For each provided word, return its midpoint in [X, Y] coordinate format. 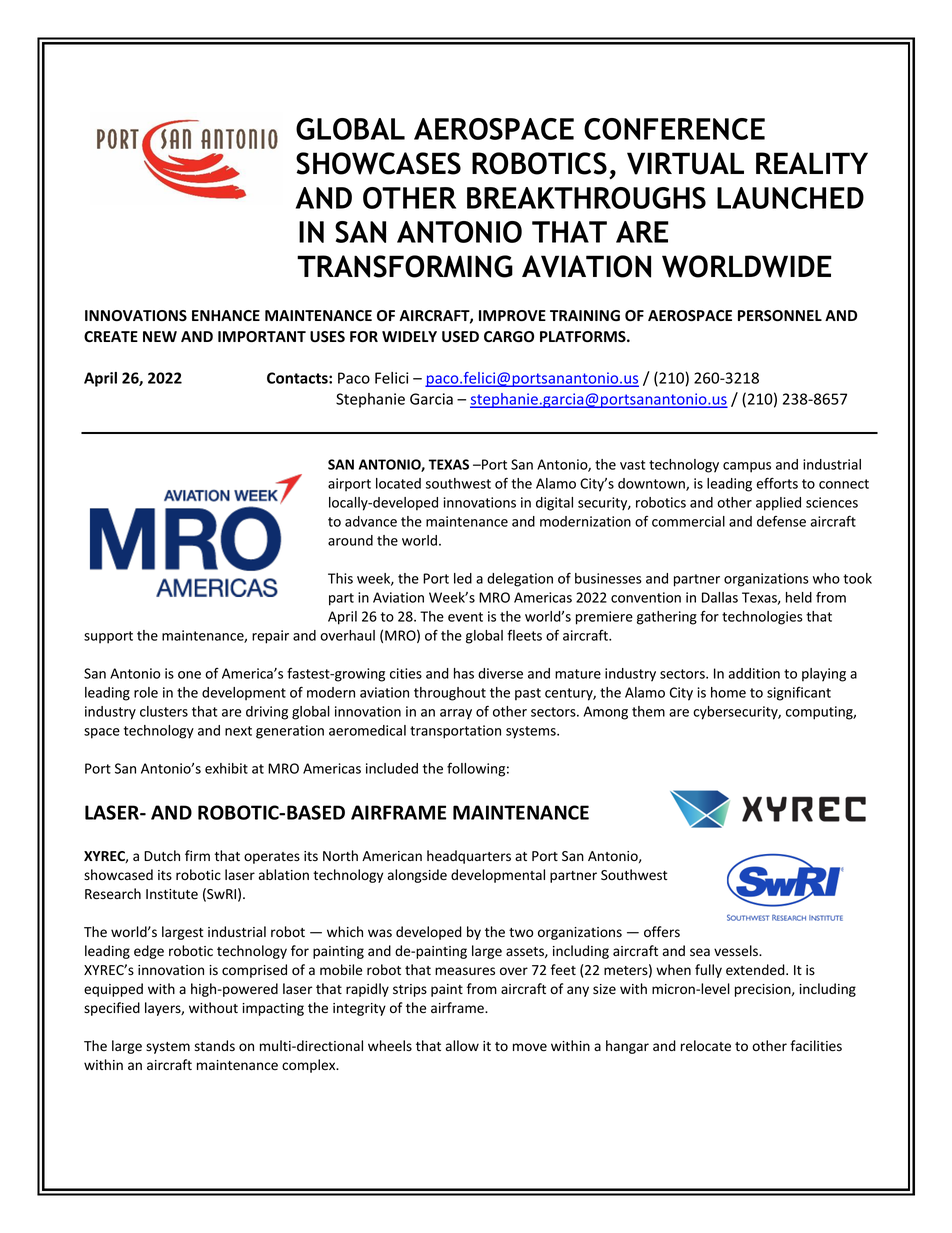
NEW [160, 336]
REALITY [812, 163]
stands [215, 1045]
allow [462, 1045]
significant [799, 694]
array [456, 714]
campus [747, 467]
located [398, 483]
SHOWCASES [378, 163]
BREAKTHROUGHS [586, 198]
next [238, 731]
